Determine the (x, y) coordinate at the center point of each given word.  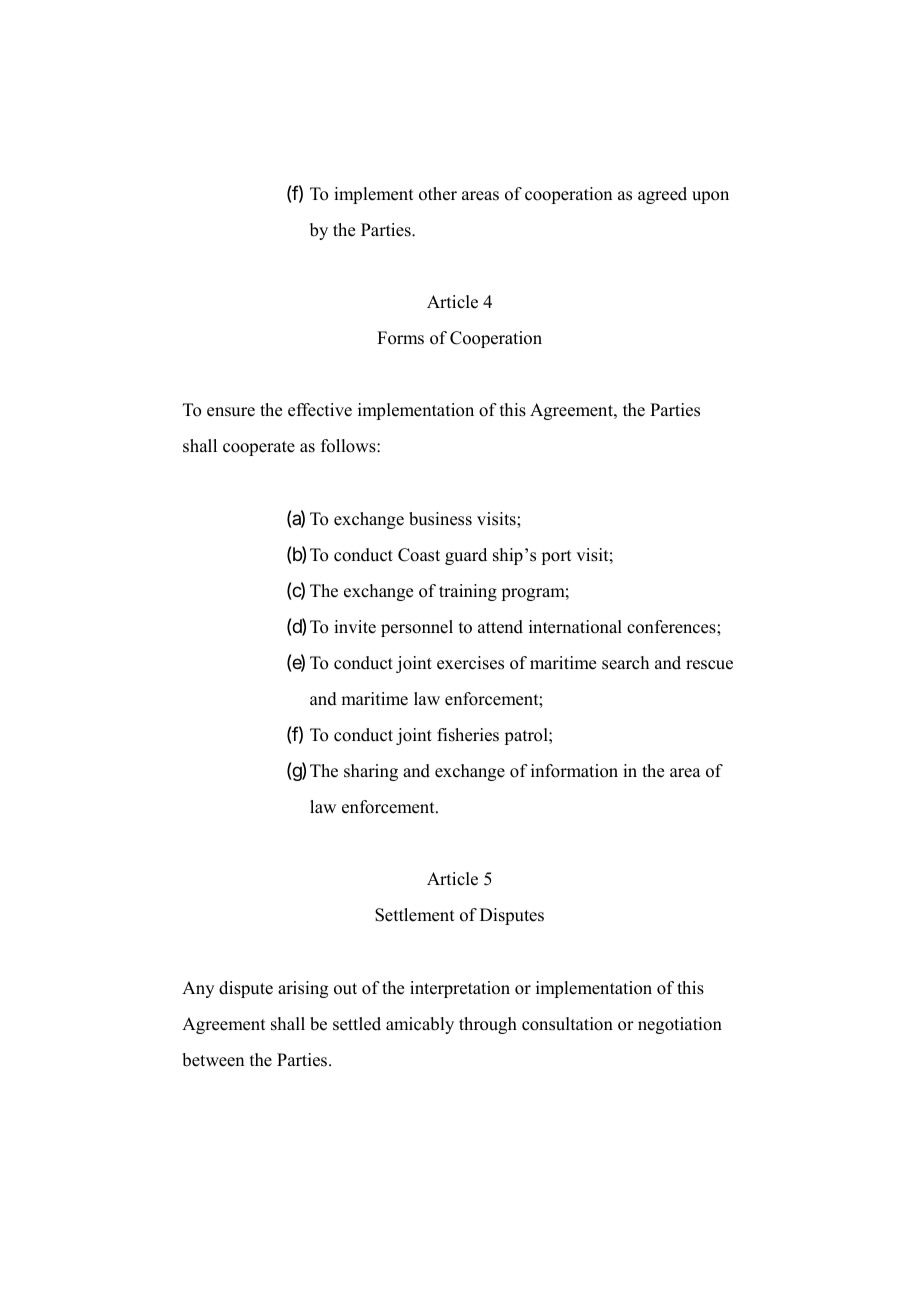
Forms (400, 338)
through (488, 1025)
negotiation (680, 1025)
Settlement (415, 915)
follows (349, 446)
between (213, 1060)
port (556, 557)
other (438, 194)
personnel (417, 628)
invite (355, 627)
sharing (371, 772)
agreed (662, 195)
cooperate (259, 448)
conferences (672, 627)
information (574, 771)
